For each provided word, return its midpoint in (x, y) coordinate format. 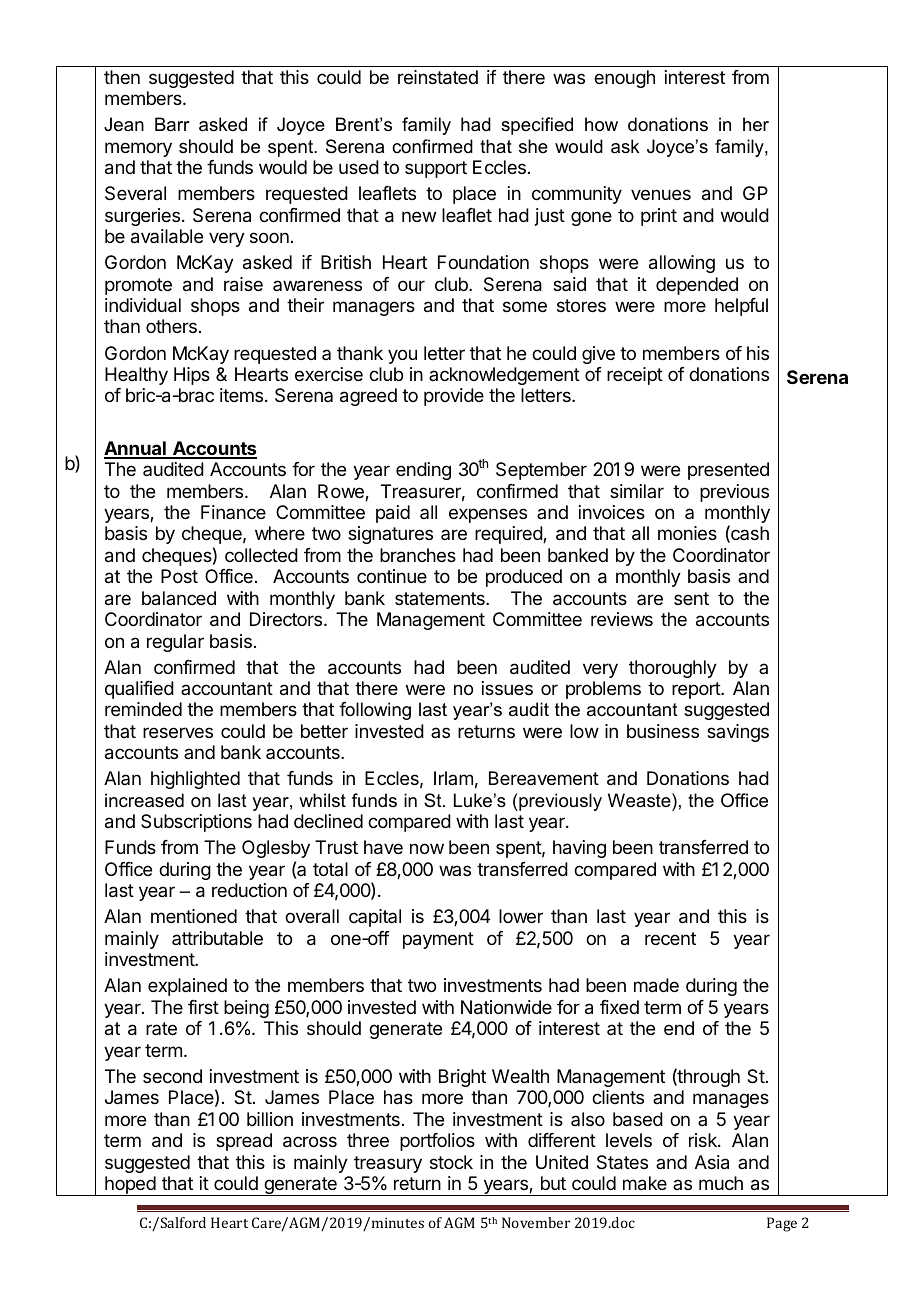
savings (738, 733)
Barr (172, 124)
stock (451, 1162)
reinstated (438, 77)
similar (637, 491)
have (383, 847)
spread (244, 1142)
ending (423, 471)
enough (624, 79)
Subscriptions (196, 823)
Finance (233, 512)
